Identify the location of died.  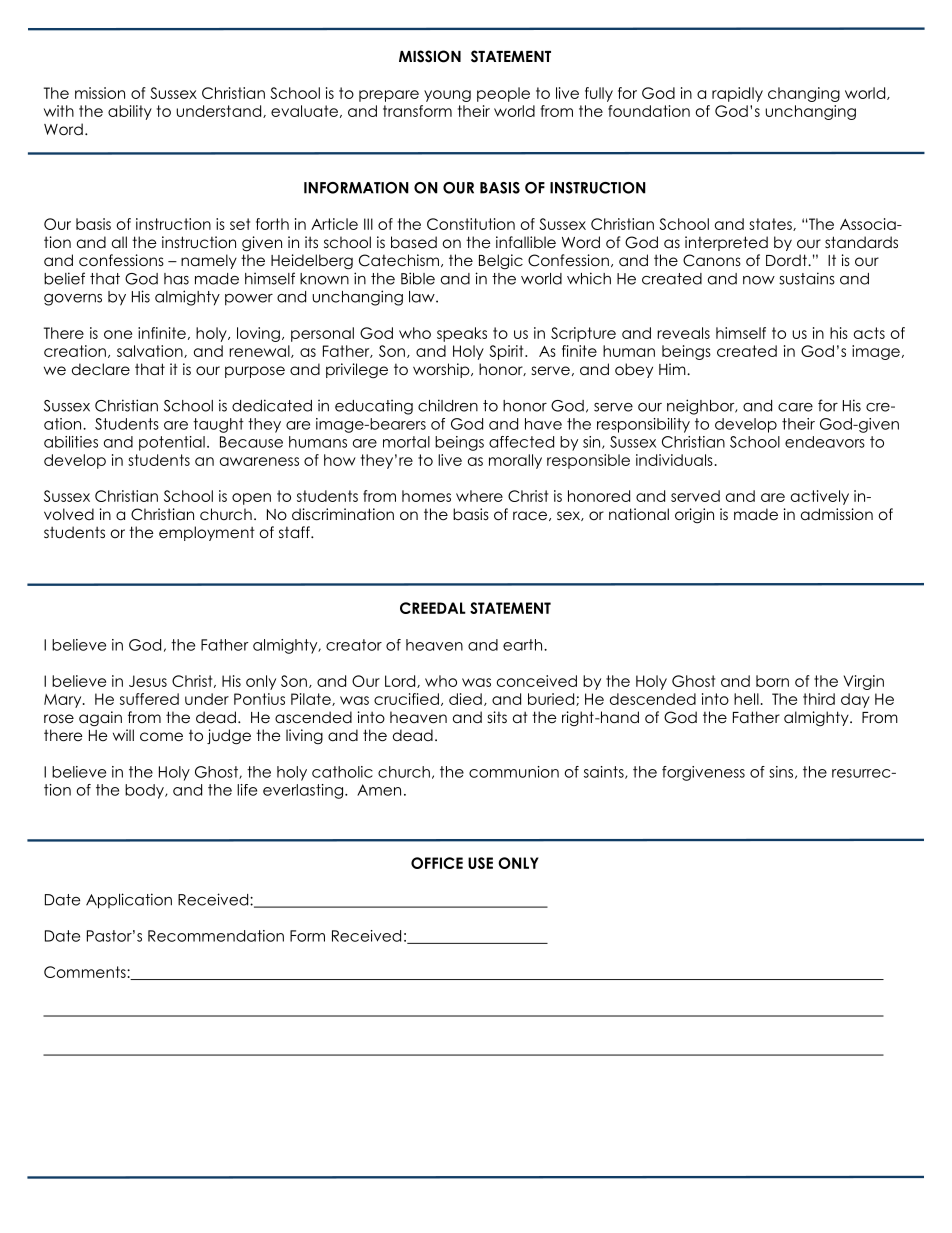
(465, 699).
